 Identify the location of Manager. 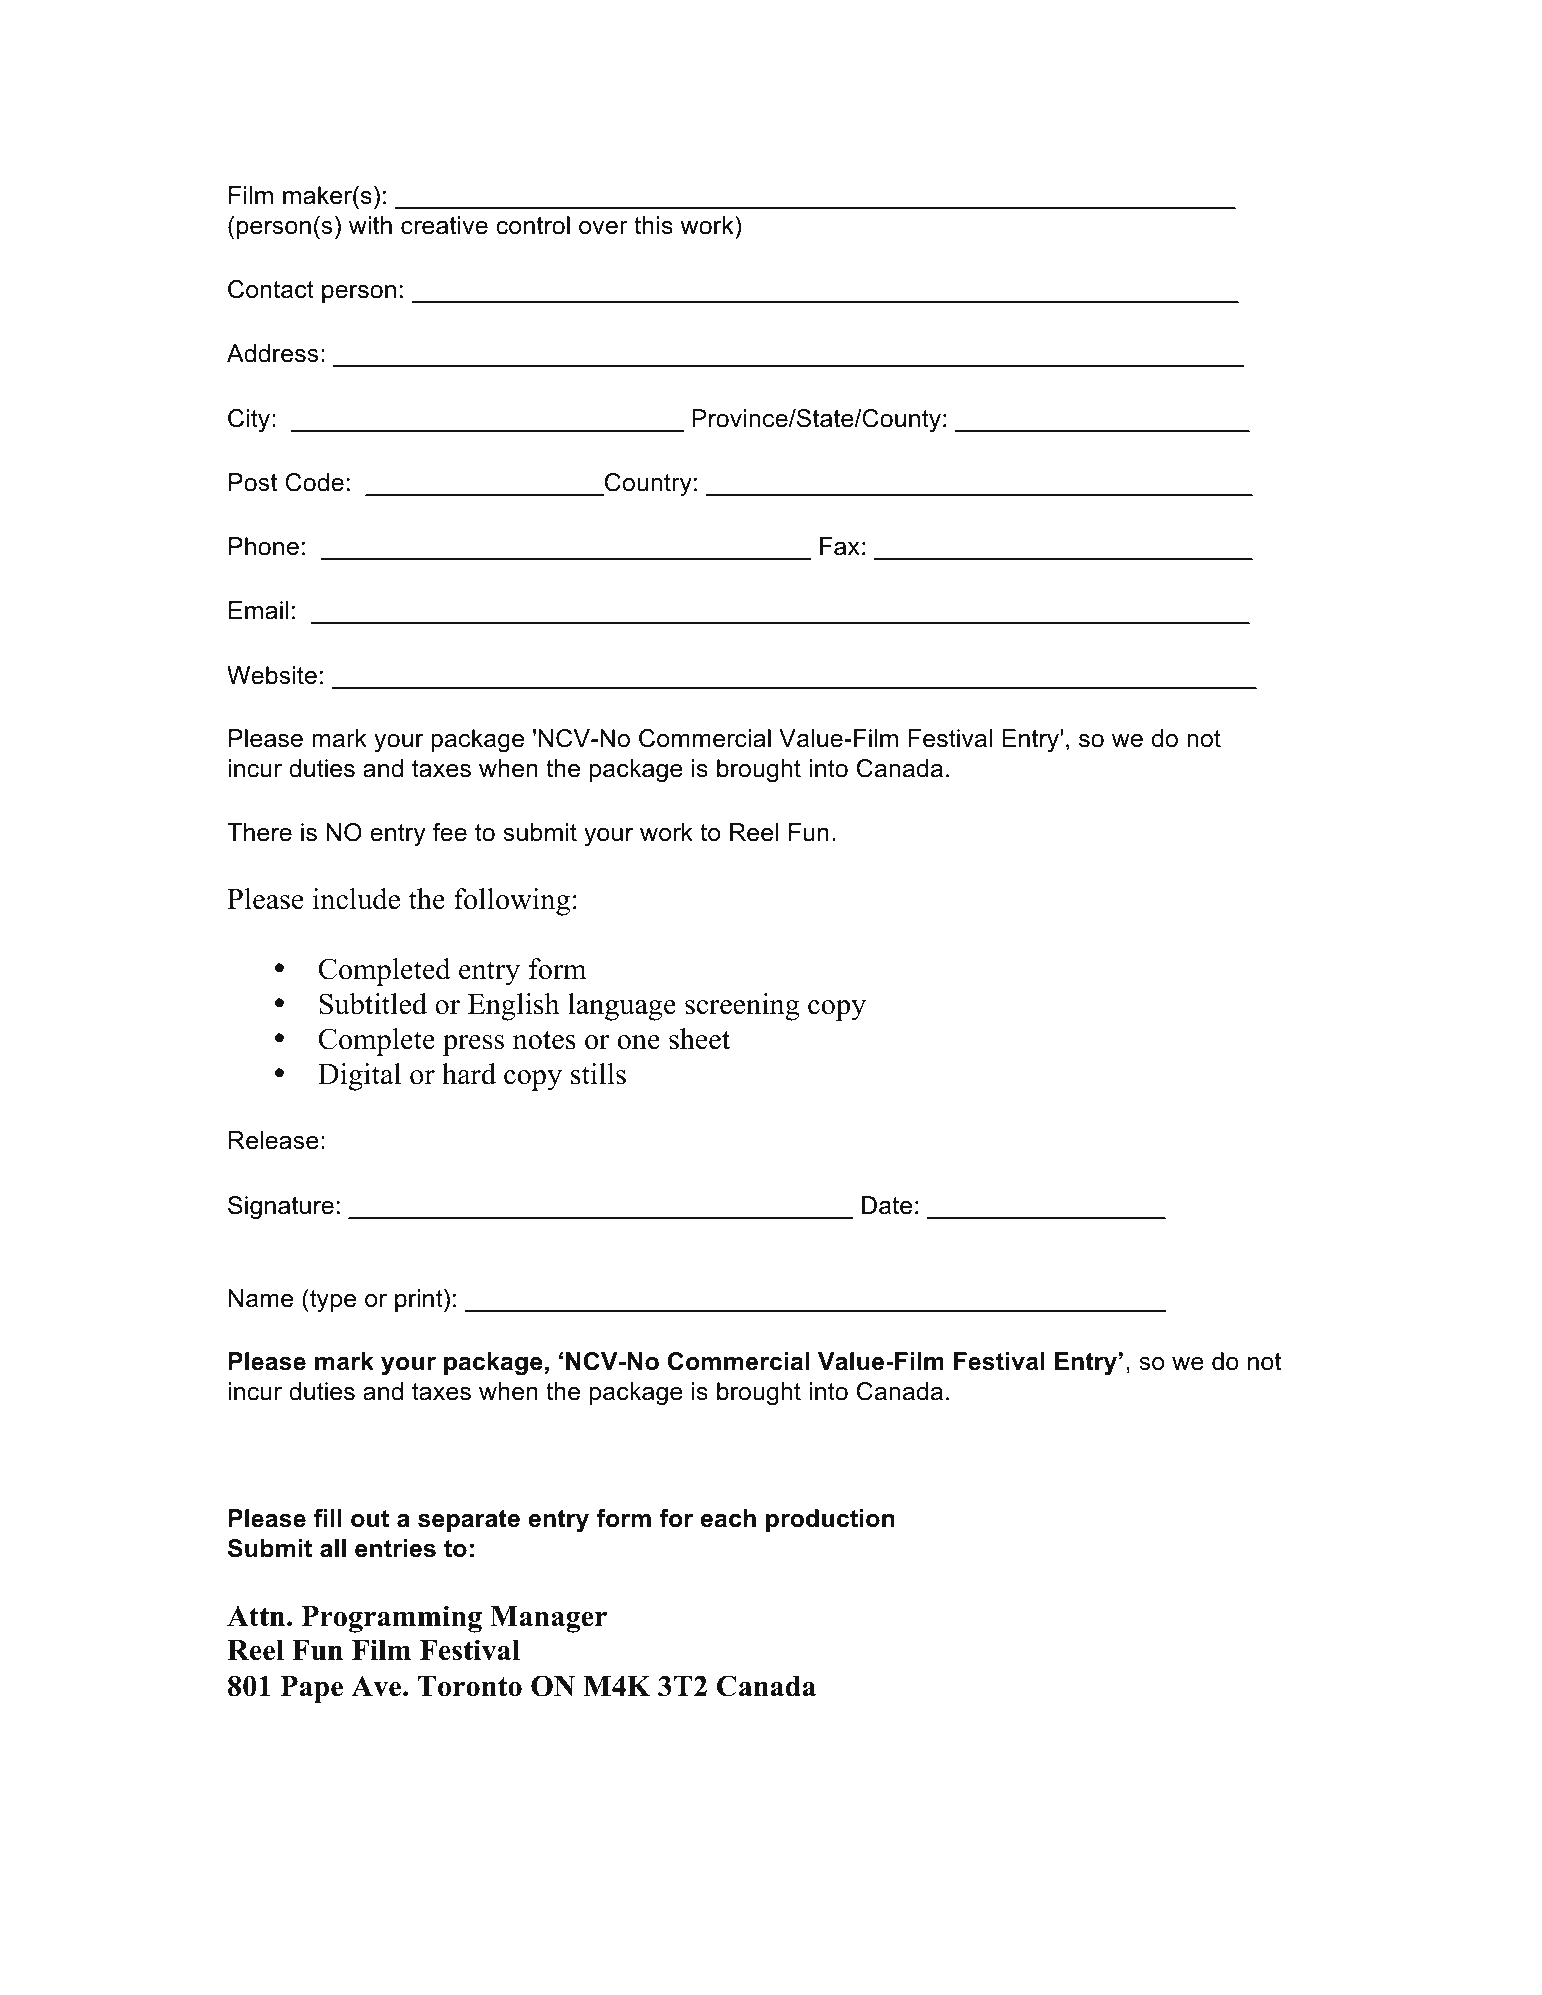
(548, 1619).
